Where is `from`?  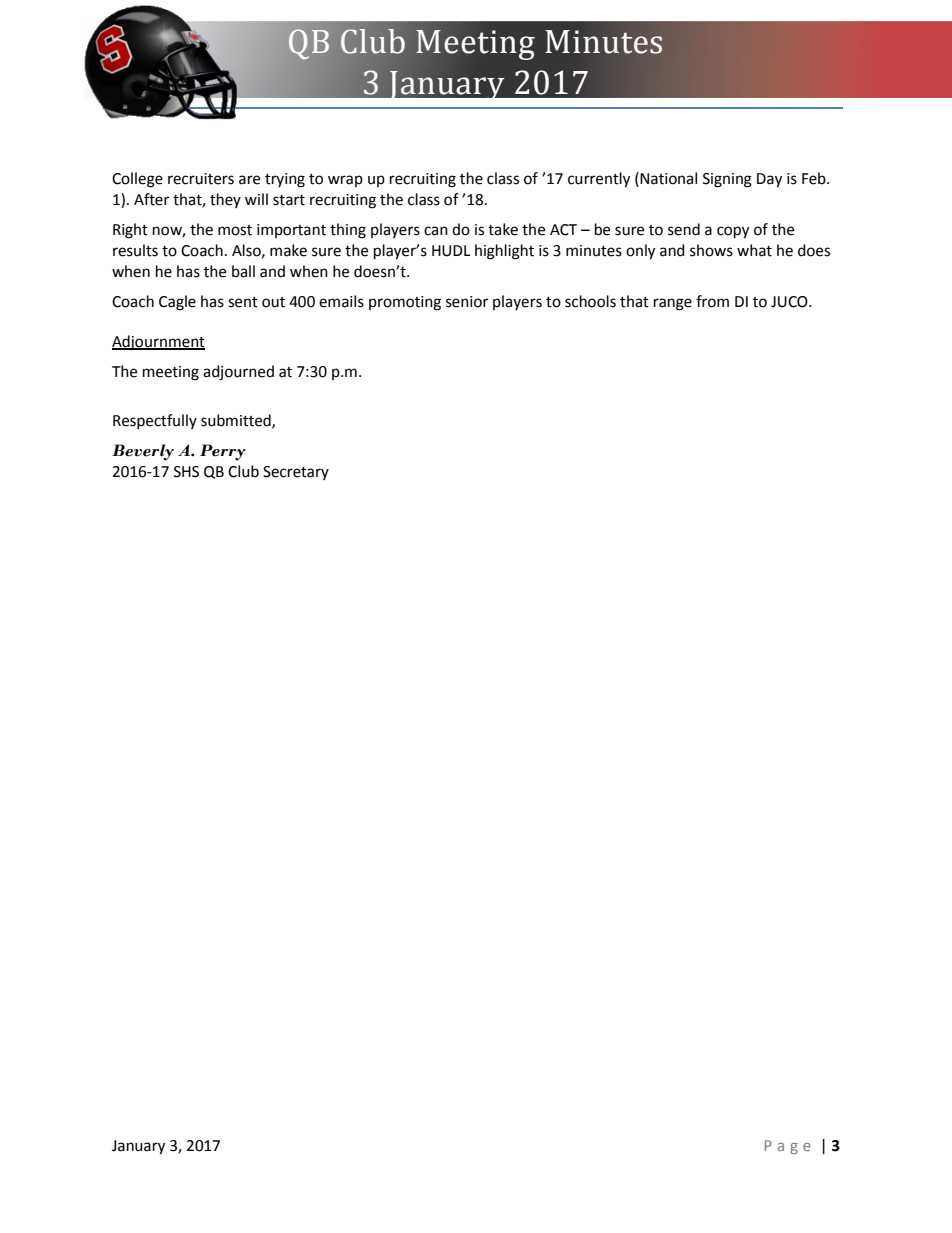 from is located at coordinates (712, 301).
